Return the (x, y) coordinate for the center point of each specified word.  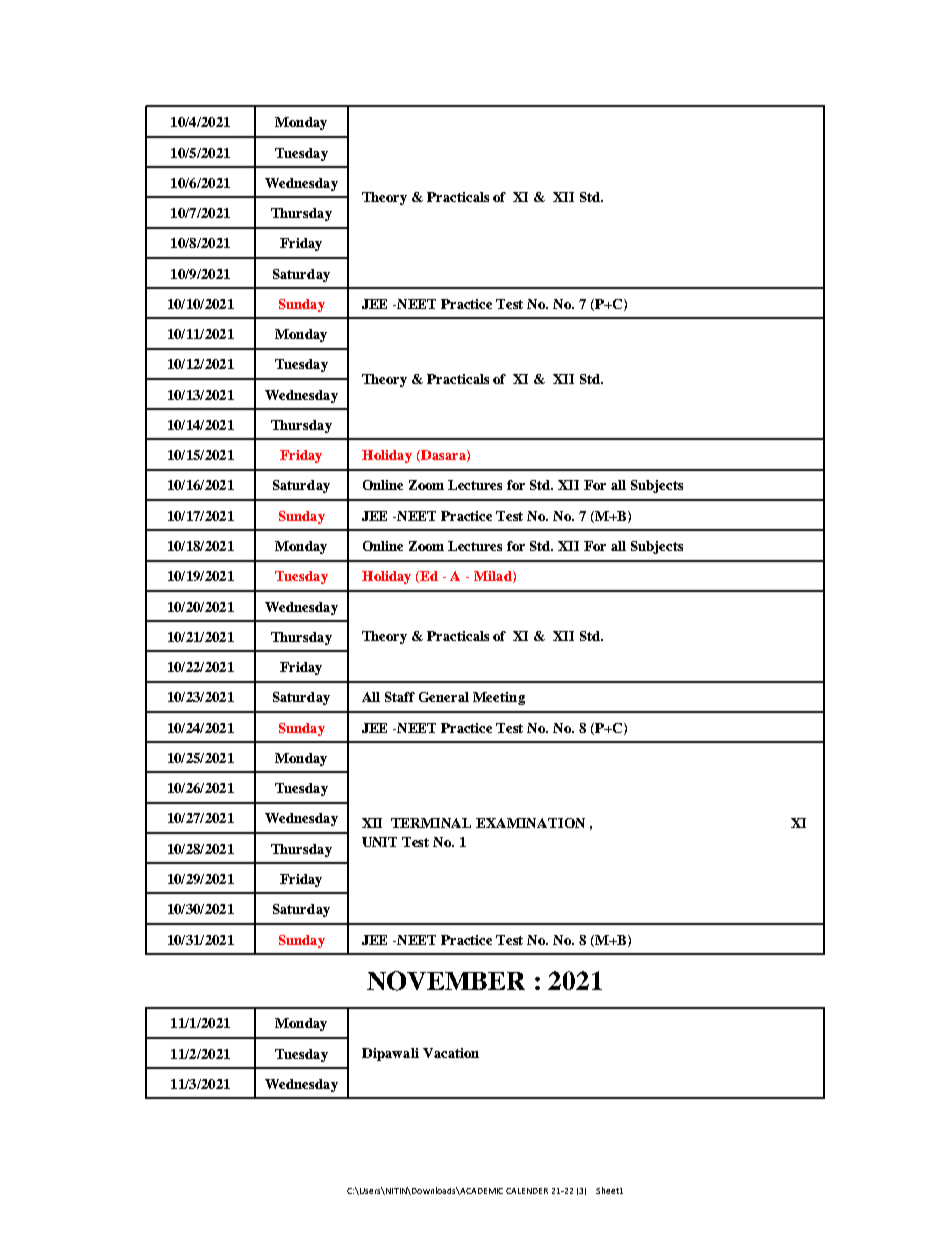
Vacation (451, 1053)
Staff (400, 697)
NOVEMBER (446, 981)
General (444, 697)
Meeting (499, 698)
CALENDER (527, 1191)
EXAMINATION (530, 823)
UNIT (379, 842)
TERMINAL (431, 823)
